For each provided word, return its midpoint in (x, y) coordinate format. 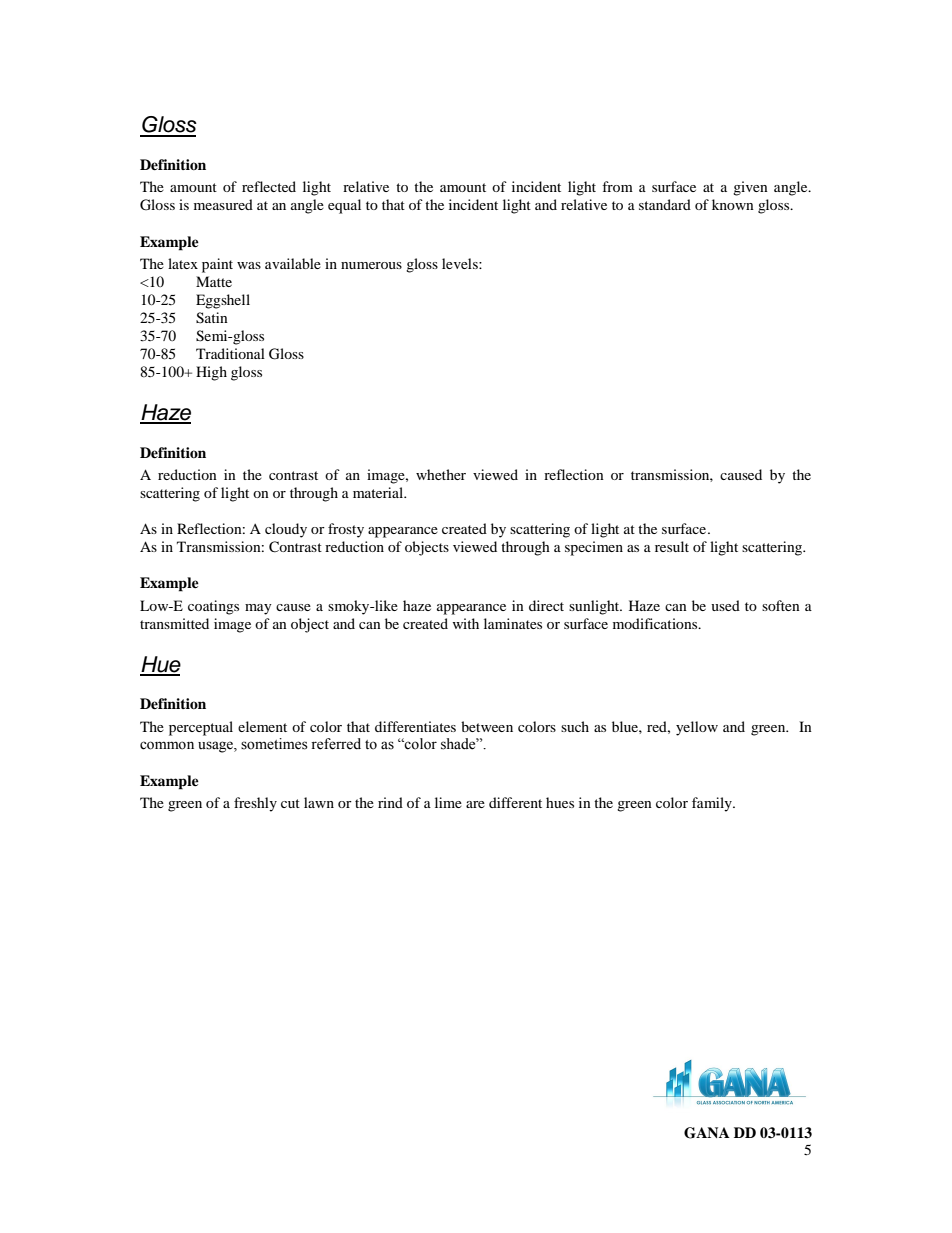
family (713, 804)
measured (223, 204)
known (733, 204)
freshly (255, 804)
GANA (707, 1133)
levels (461, 263)
